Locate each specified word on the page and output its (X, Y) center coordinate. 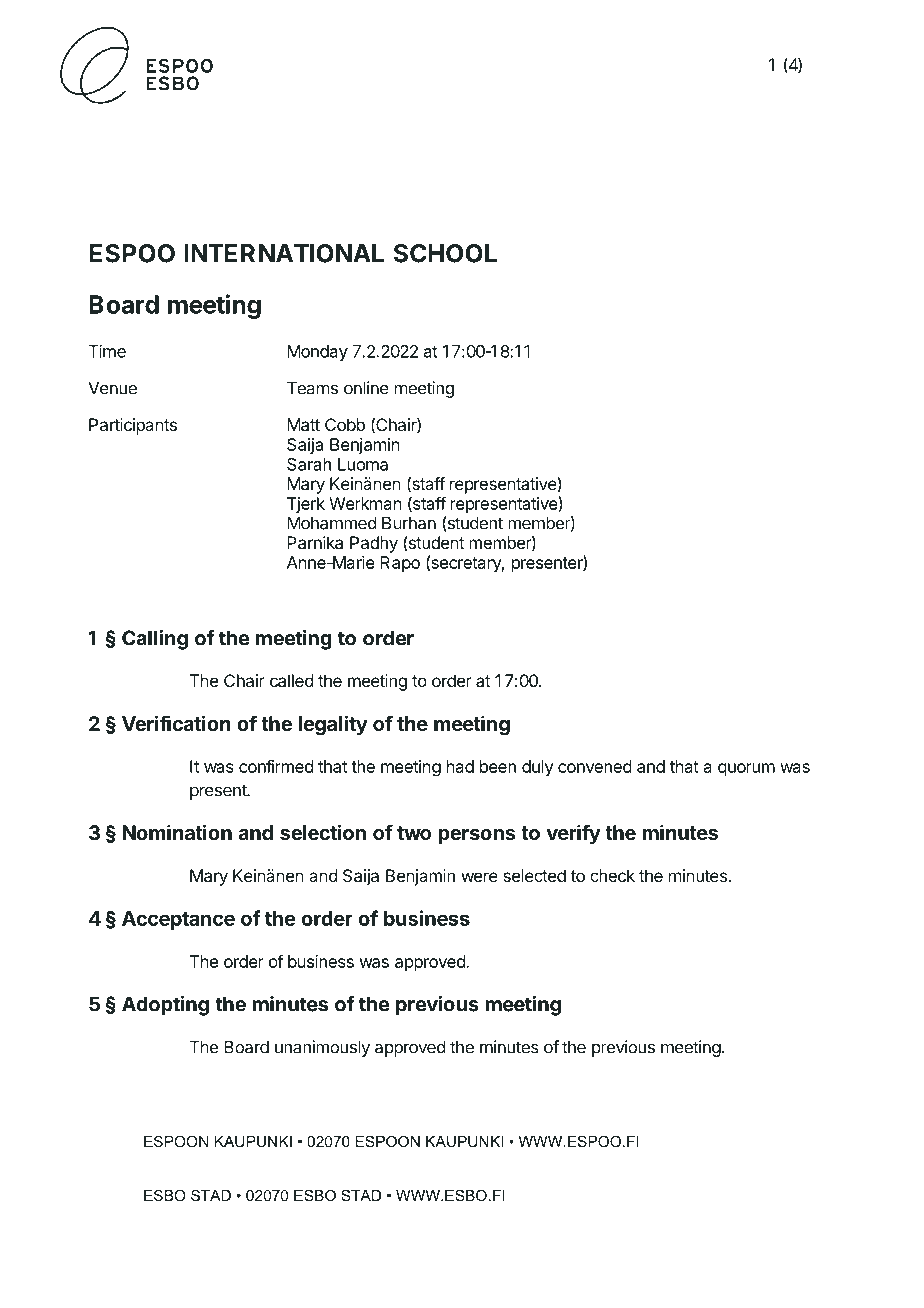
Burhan (409, 523)
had (460, 766)
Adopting (165, 1006)
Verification (176, 723)
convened (595, 766)
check (612, 875)
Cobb (345, 424)
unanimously (322, 1048)
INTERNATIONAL (284, 253)
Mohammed (331, 523)
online (366, 388)
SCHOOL (445, 253)
